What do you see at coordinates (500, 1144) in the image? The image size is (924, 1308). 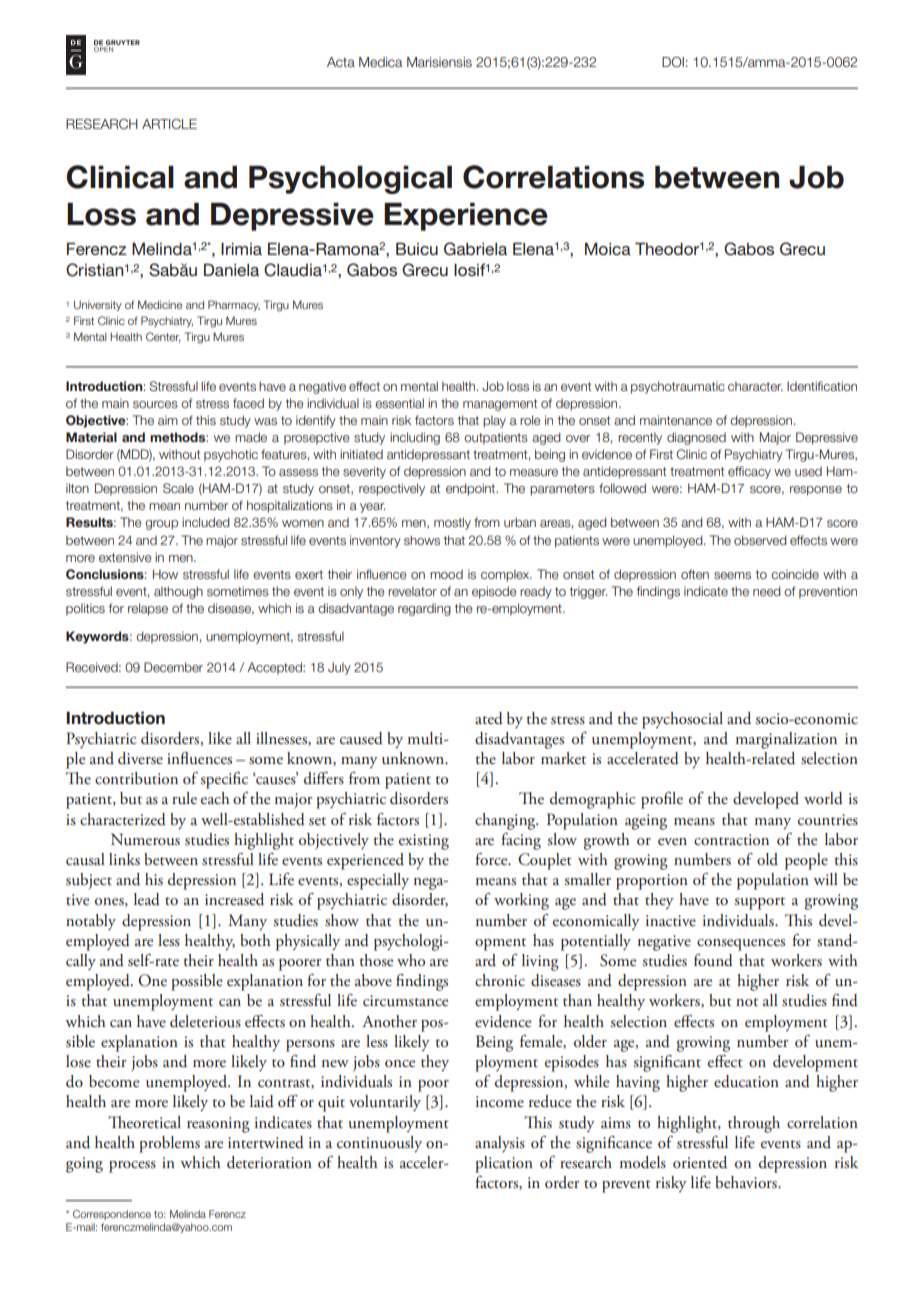 I see `analysis` at bounding box center [500, 1144].
